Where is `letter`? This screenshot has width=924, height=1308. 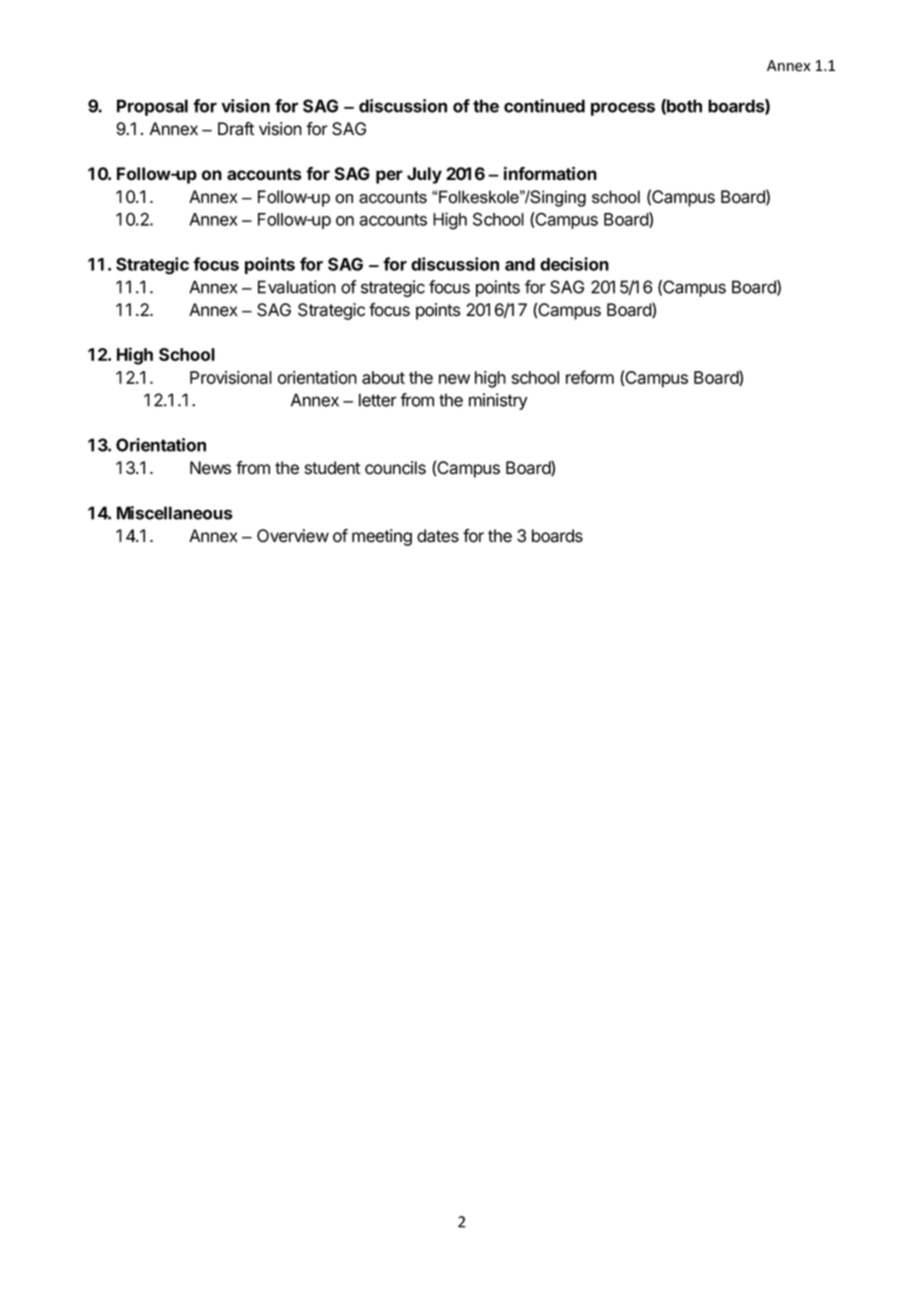 letter is located at coordinates (378, 400).
